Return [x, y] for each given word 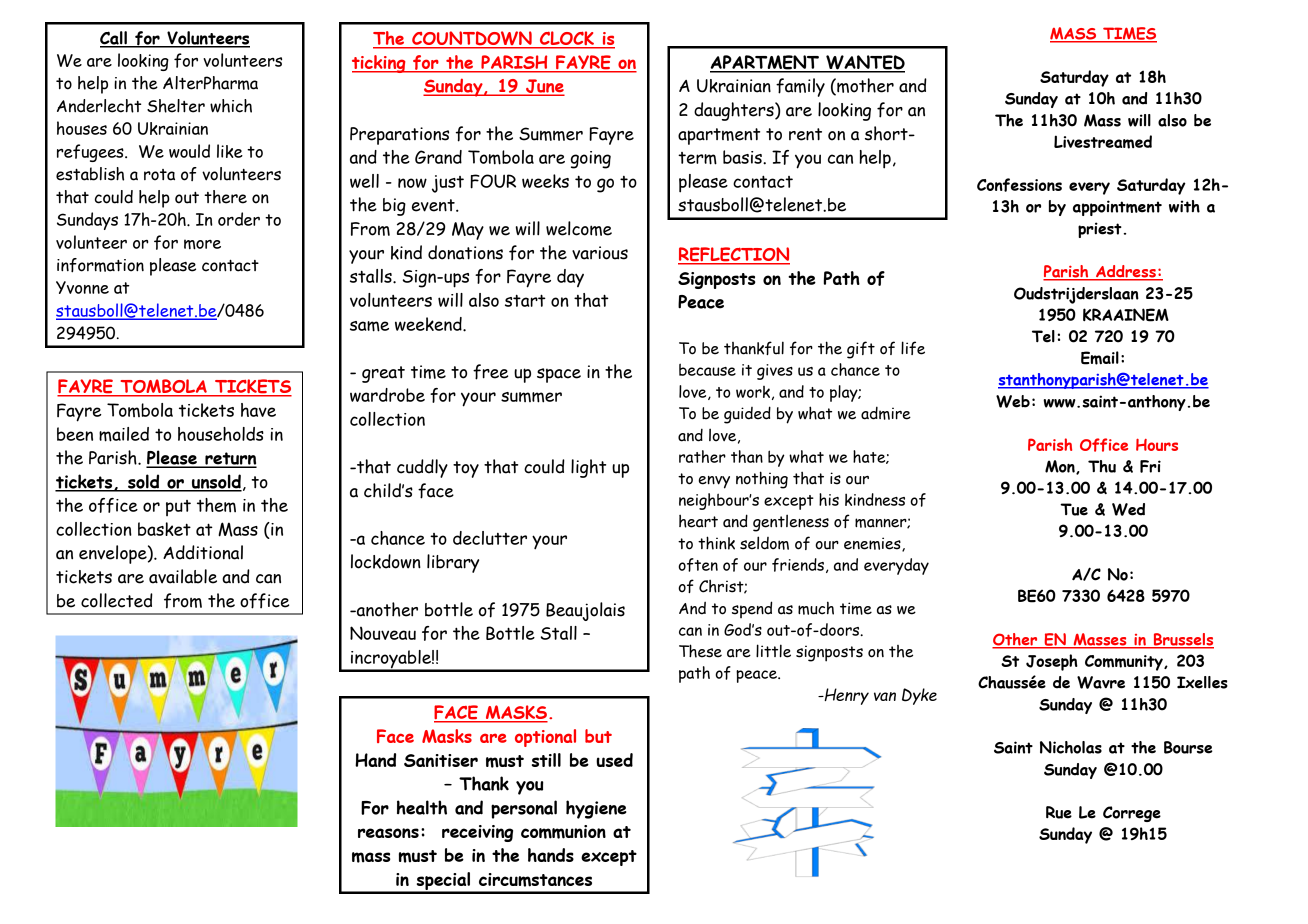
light [588, 468]
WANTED [864, 63]
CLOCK [567, 39]
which [231, 106]
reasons [388, 833]
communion [563, 832]
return [230, 459]
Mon [1061, 467]
